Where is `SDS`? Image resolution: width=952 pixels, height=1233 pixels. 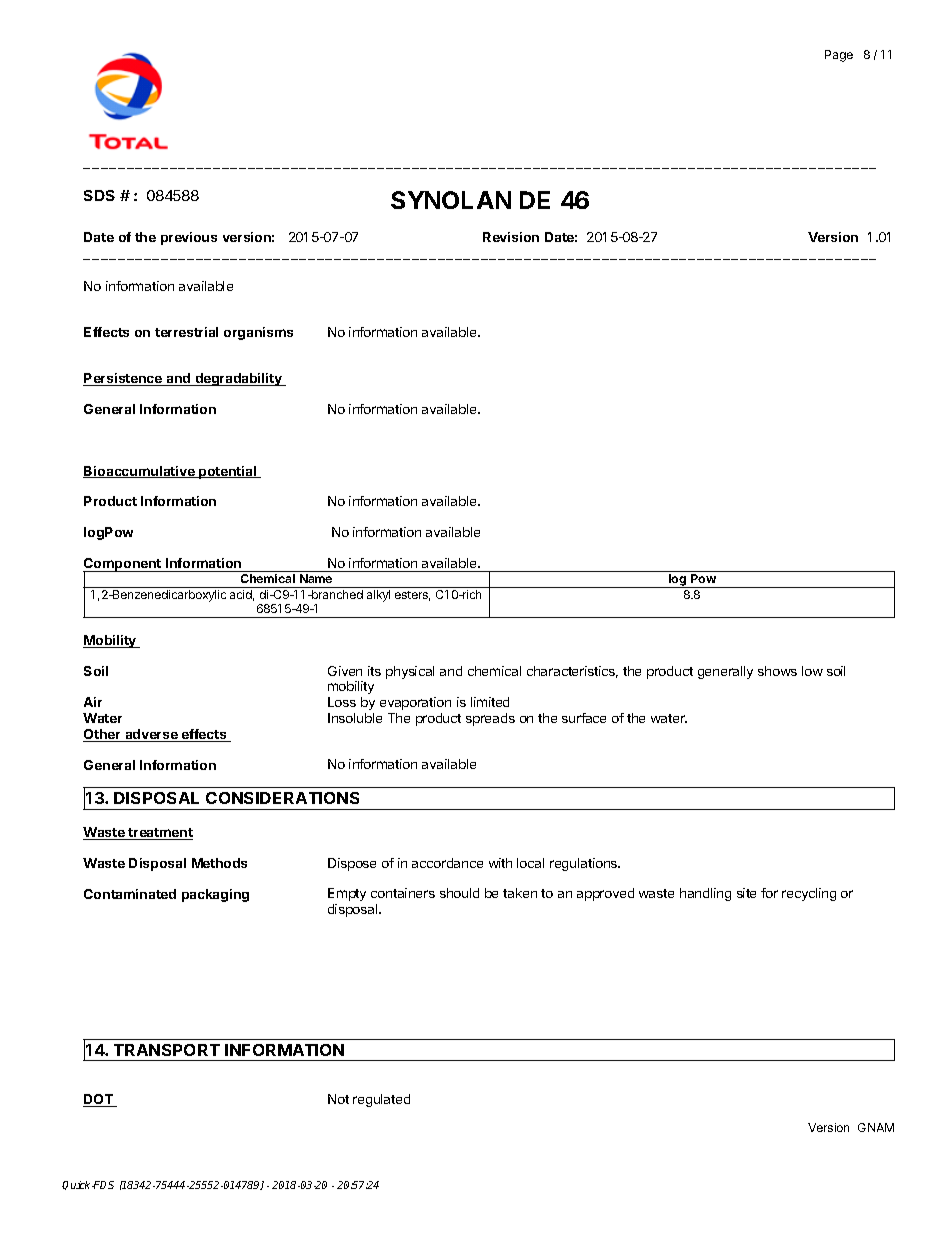
SDS is located at coordinates (99, 195).
